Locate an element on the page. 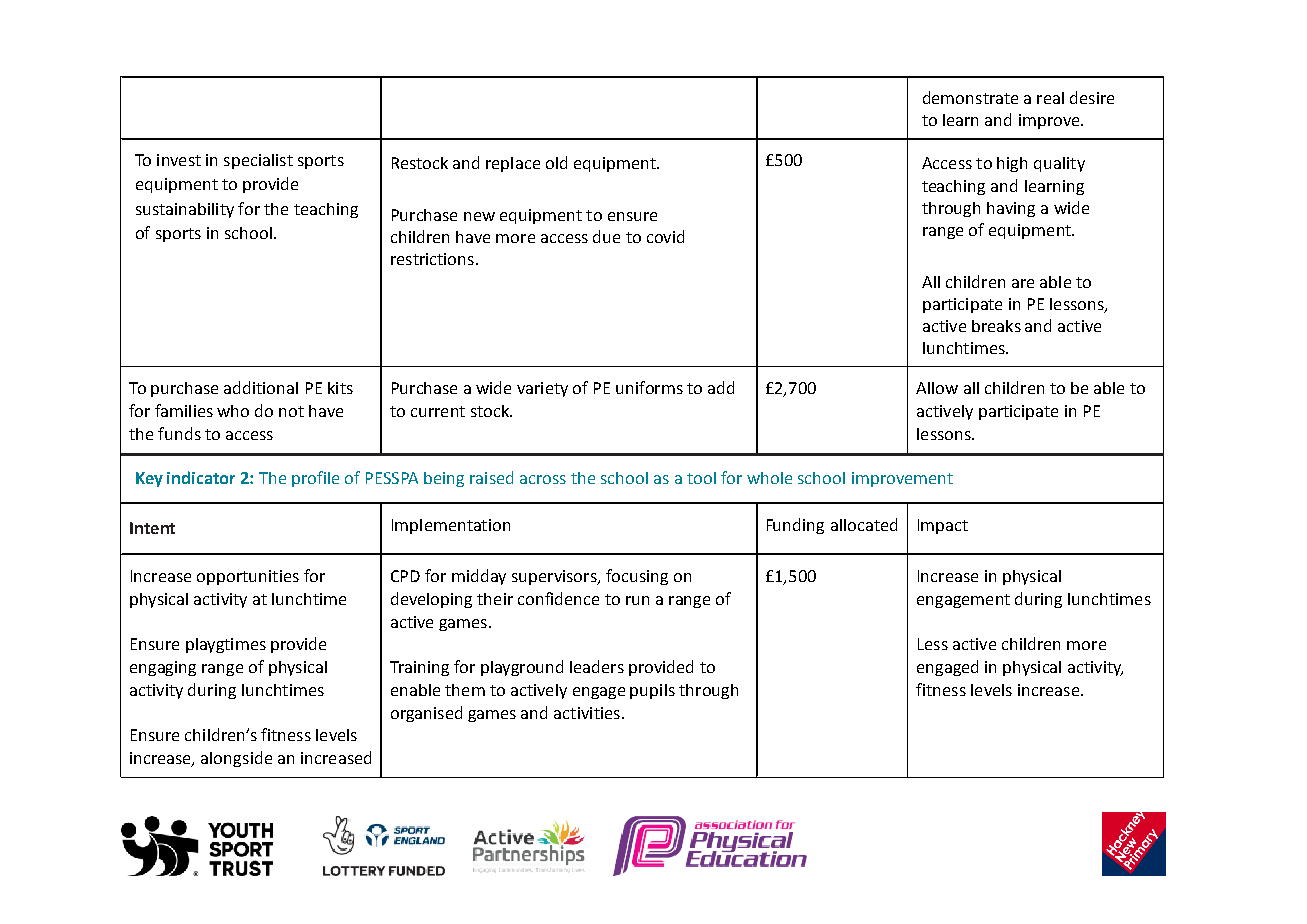 The height and width of the page is (924, 1307). specialist is located at coordinates (258, 161).
